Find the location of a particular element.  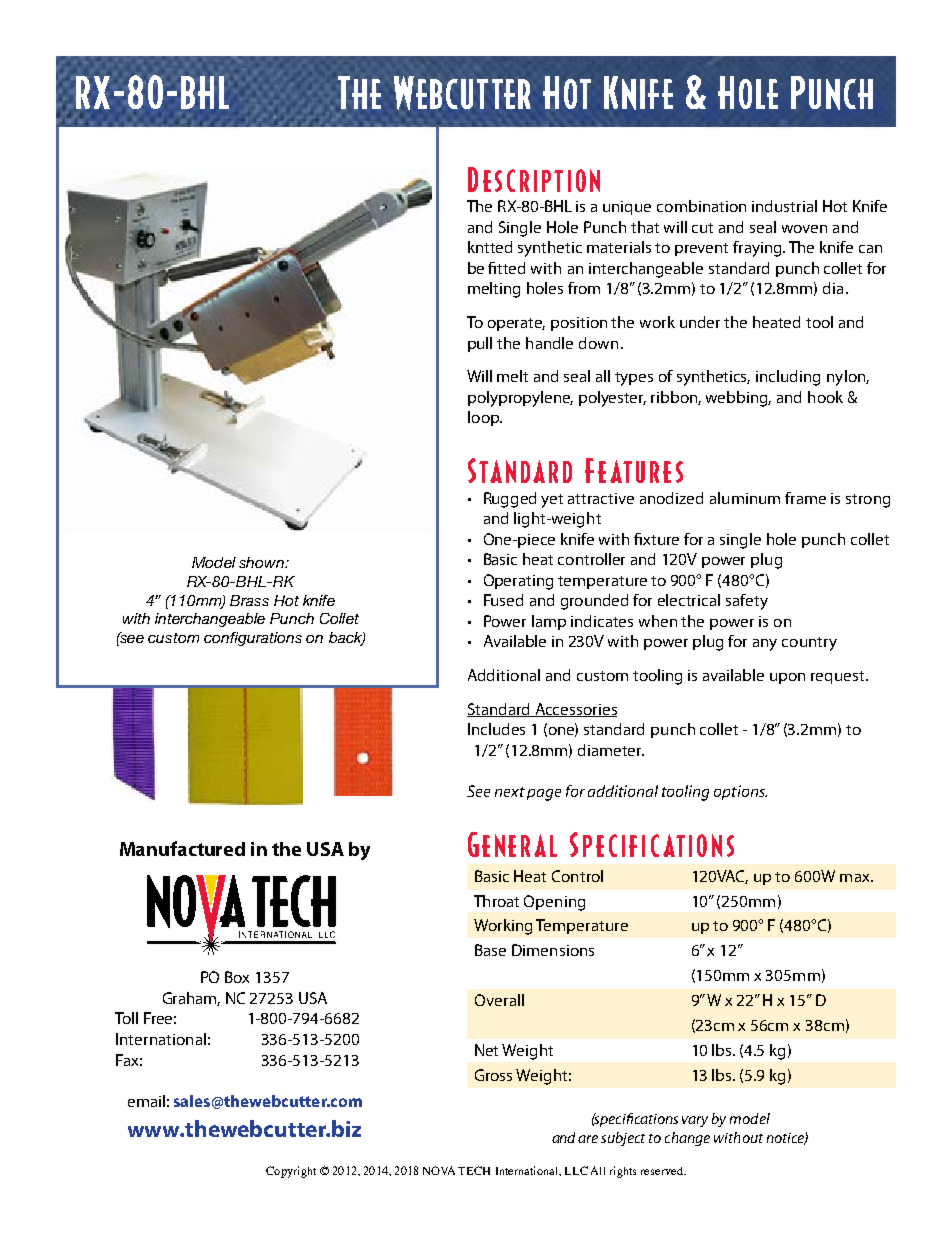

Base is located at coordinates (490, 950).
